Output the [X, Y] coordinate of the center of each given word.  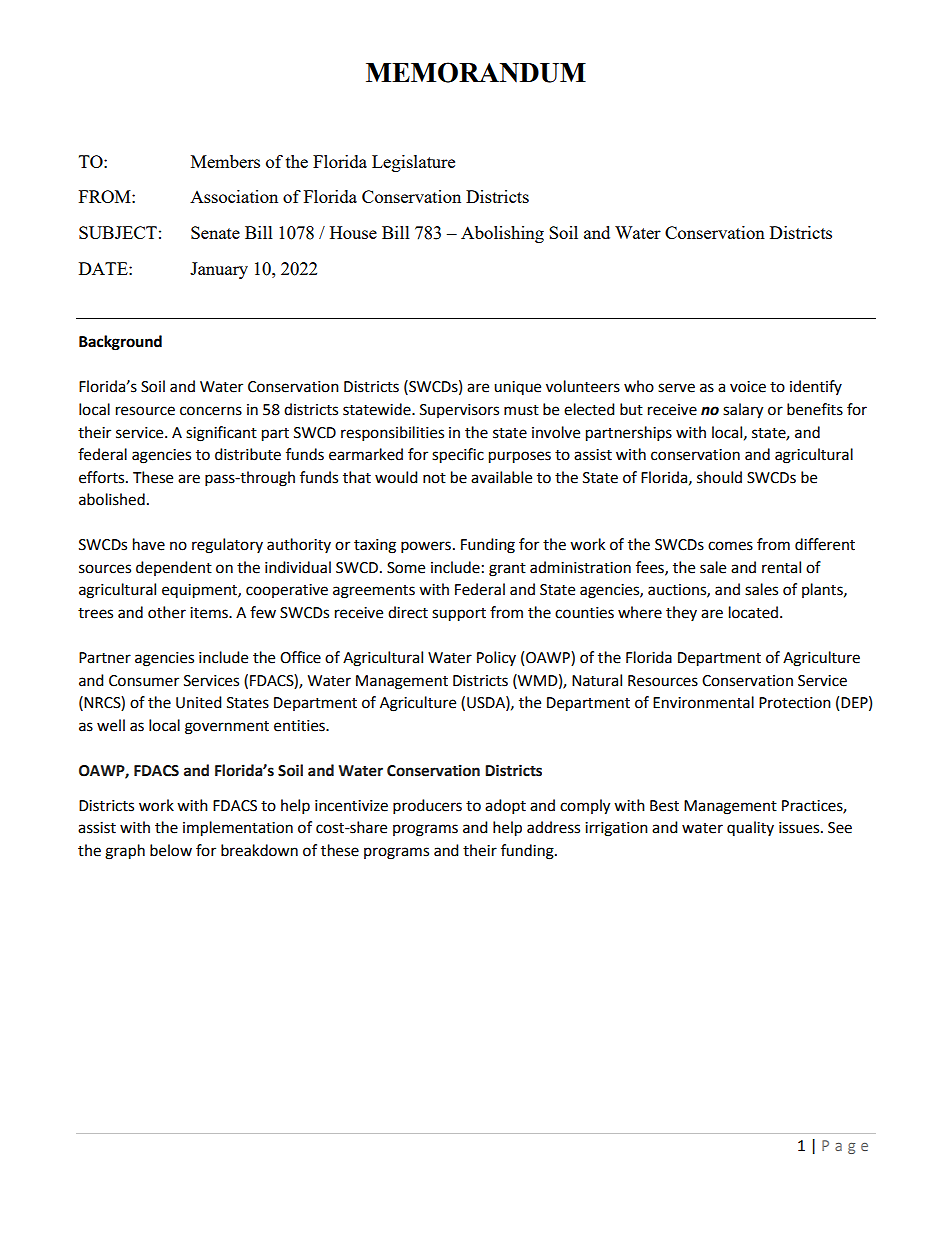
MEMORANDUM [476, 72]
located [753, 612]
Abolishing [502, 234]
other [167, 612]
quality [750, 828]
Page [845, 1147]
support [459, 615]
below [171, 850]
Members [225, 161]
